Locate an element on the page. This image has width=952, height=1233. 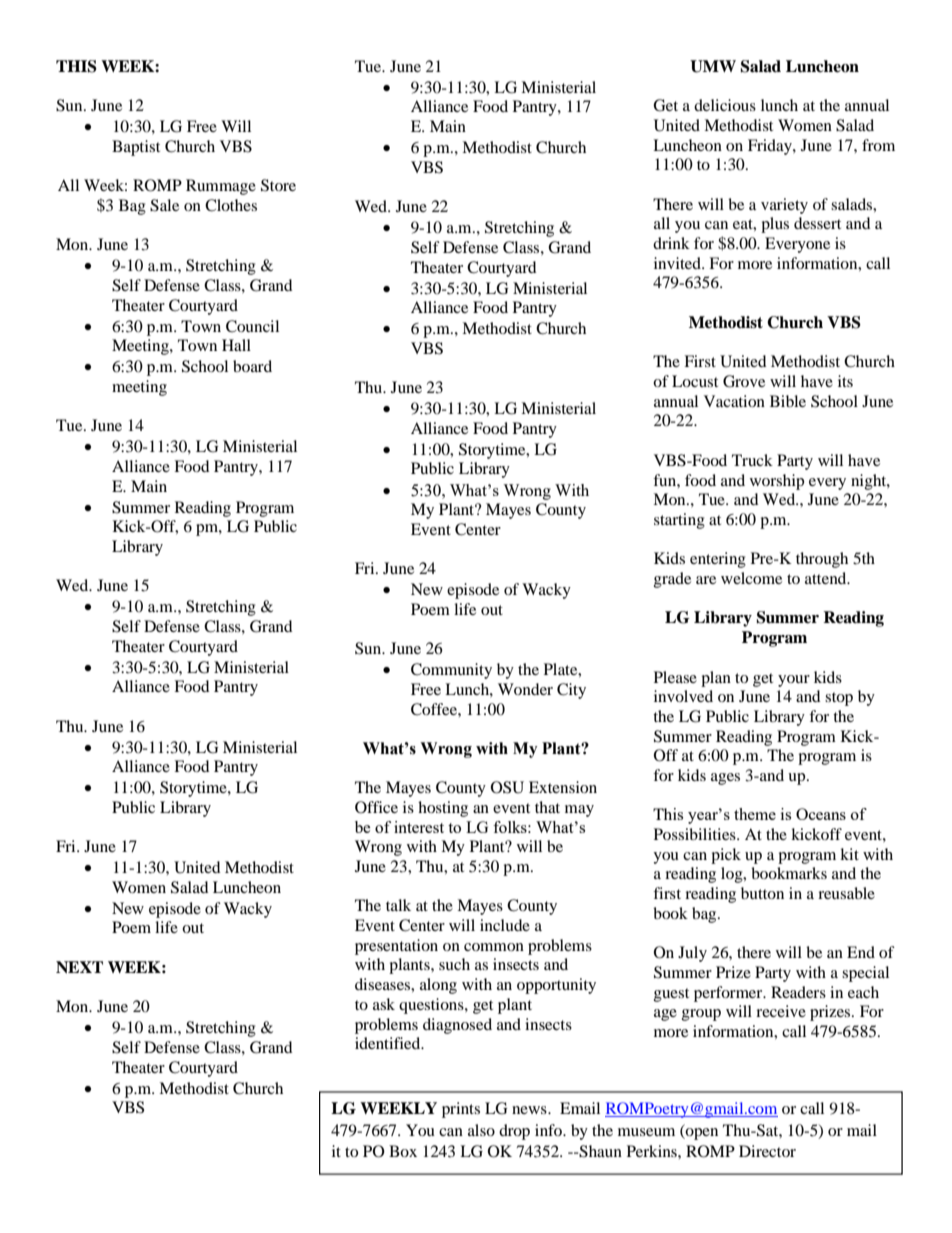
Friday is located at coordinates (771, 147).
